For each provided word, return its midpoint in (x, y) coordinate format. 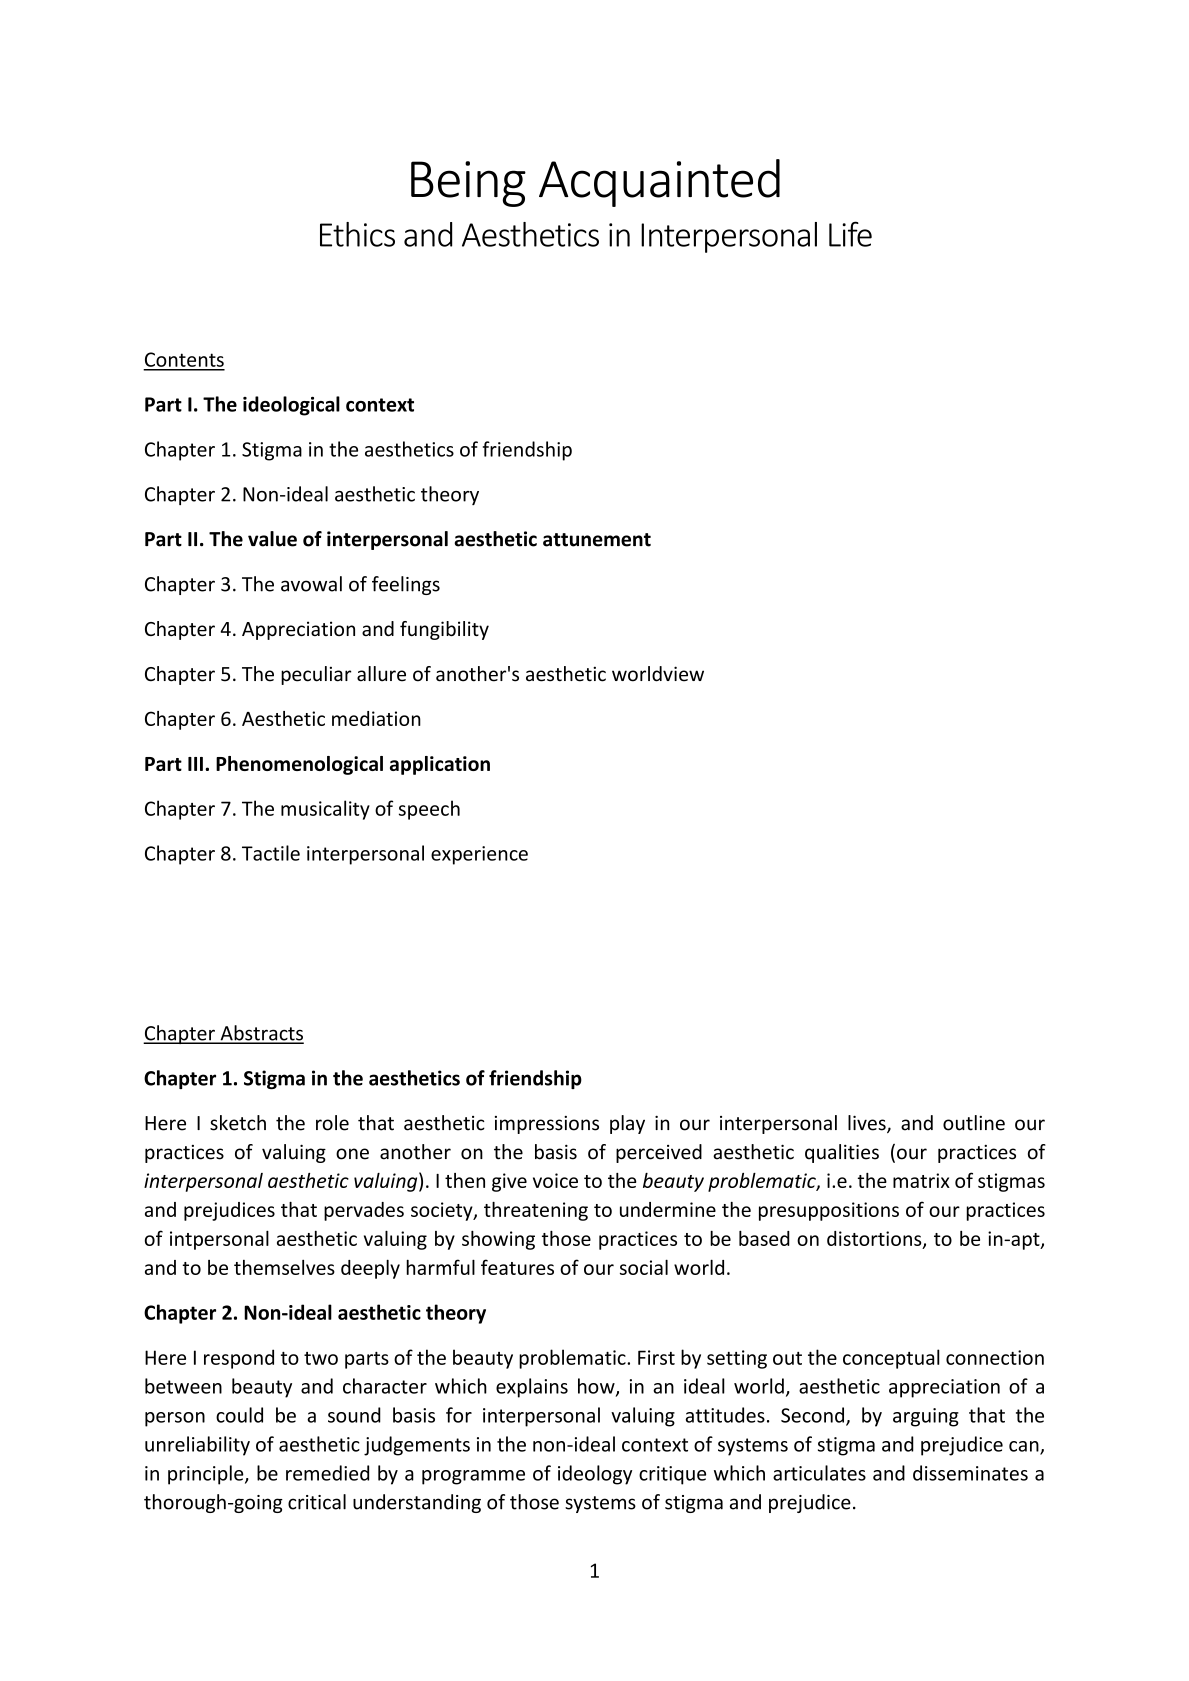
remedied (327, 1473)
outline (974, 1123)
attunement (597, 540)
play (627, 1124)
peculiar (316, 675)
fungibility (444, 630)
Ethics (357, 234)
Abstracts (261, 1034)
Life (850, 234)
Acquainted (659, 183)
